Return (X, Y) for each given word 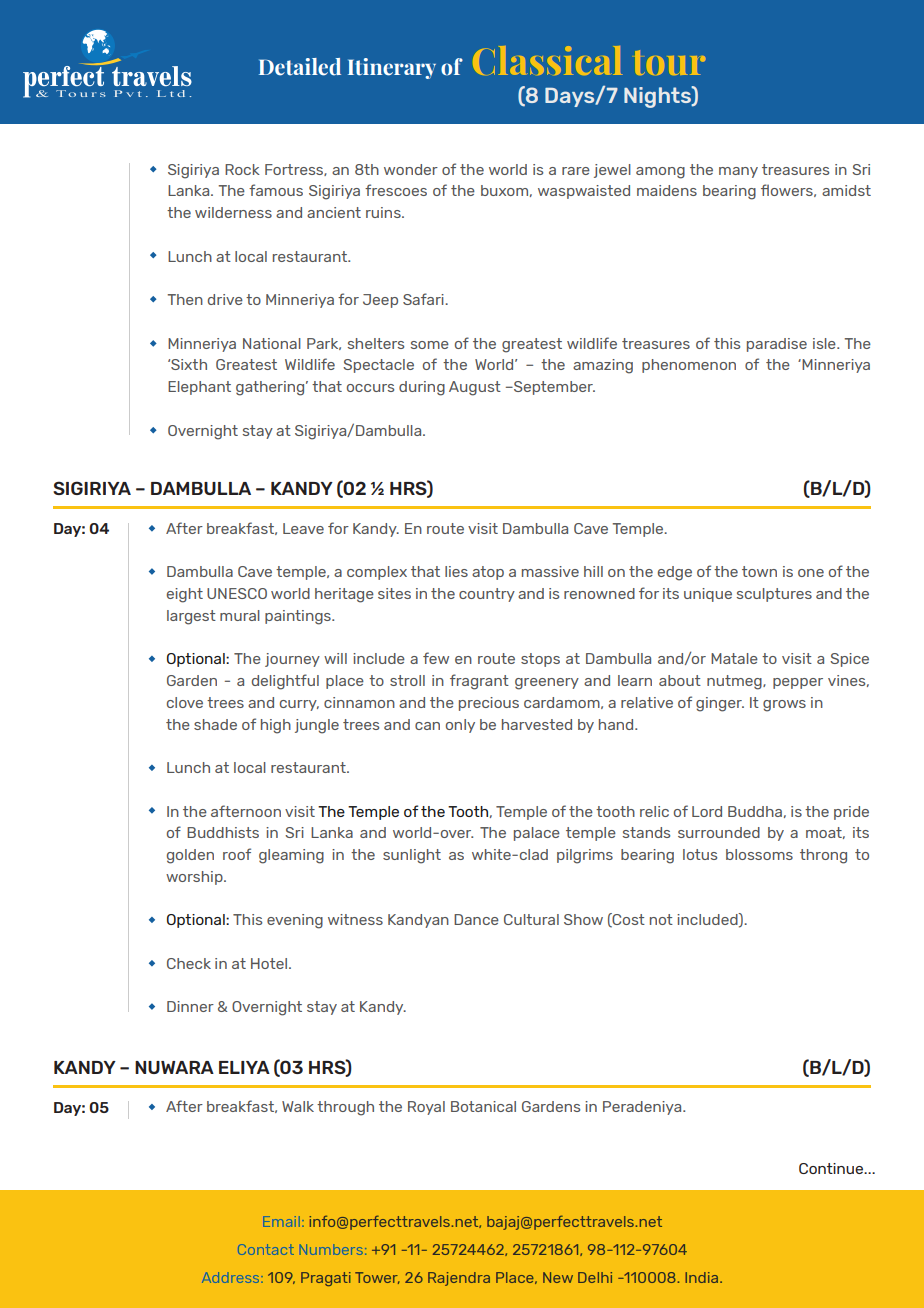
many (738, 172)
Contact (266, 1249)
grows (784, 706)
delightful (285, 682)
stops (540, 660)
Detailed (300, 67)
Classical (548, 60)
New (558, 1277)
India (701, 1277)
